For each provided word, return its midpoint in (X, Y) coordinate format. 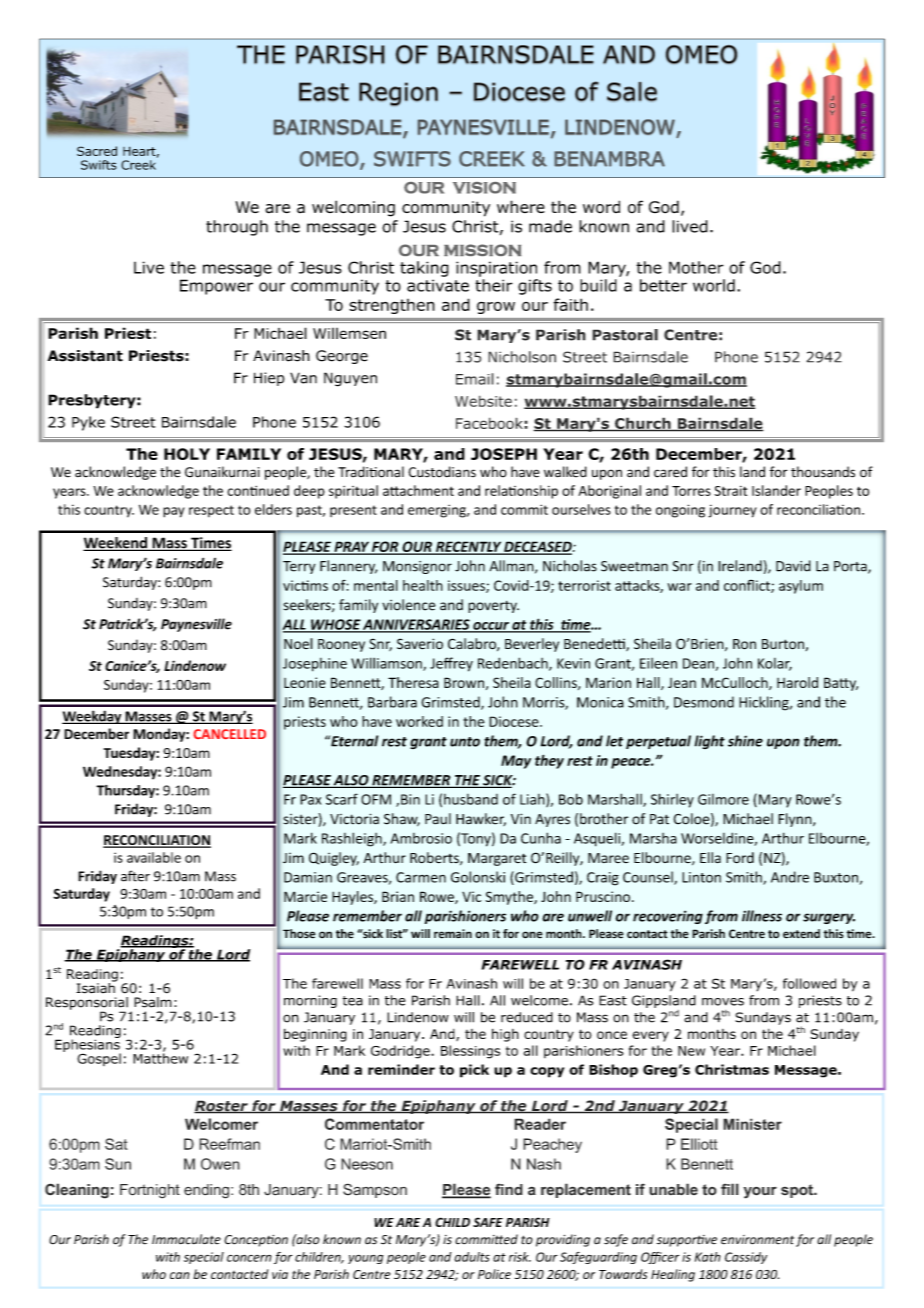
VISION (484, 188)
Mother (696, 267)
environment (757, 1240)
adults (472, 1257)
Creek (138, 165)
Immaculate (186, 1239)
